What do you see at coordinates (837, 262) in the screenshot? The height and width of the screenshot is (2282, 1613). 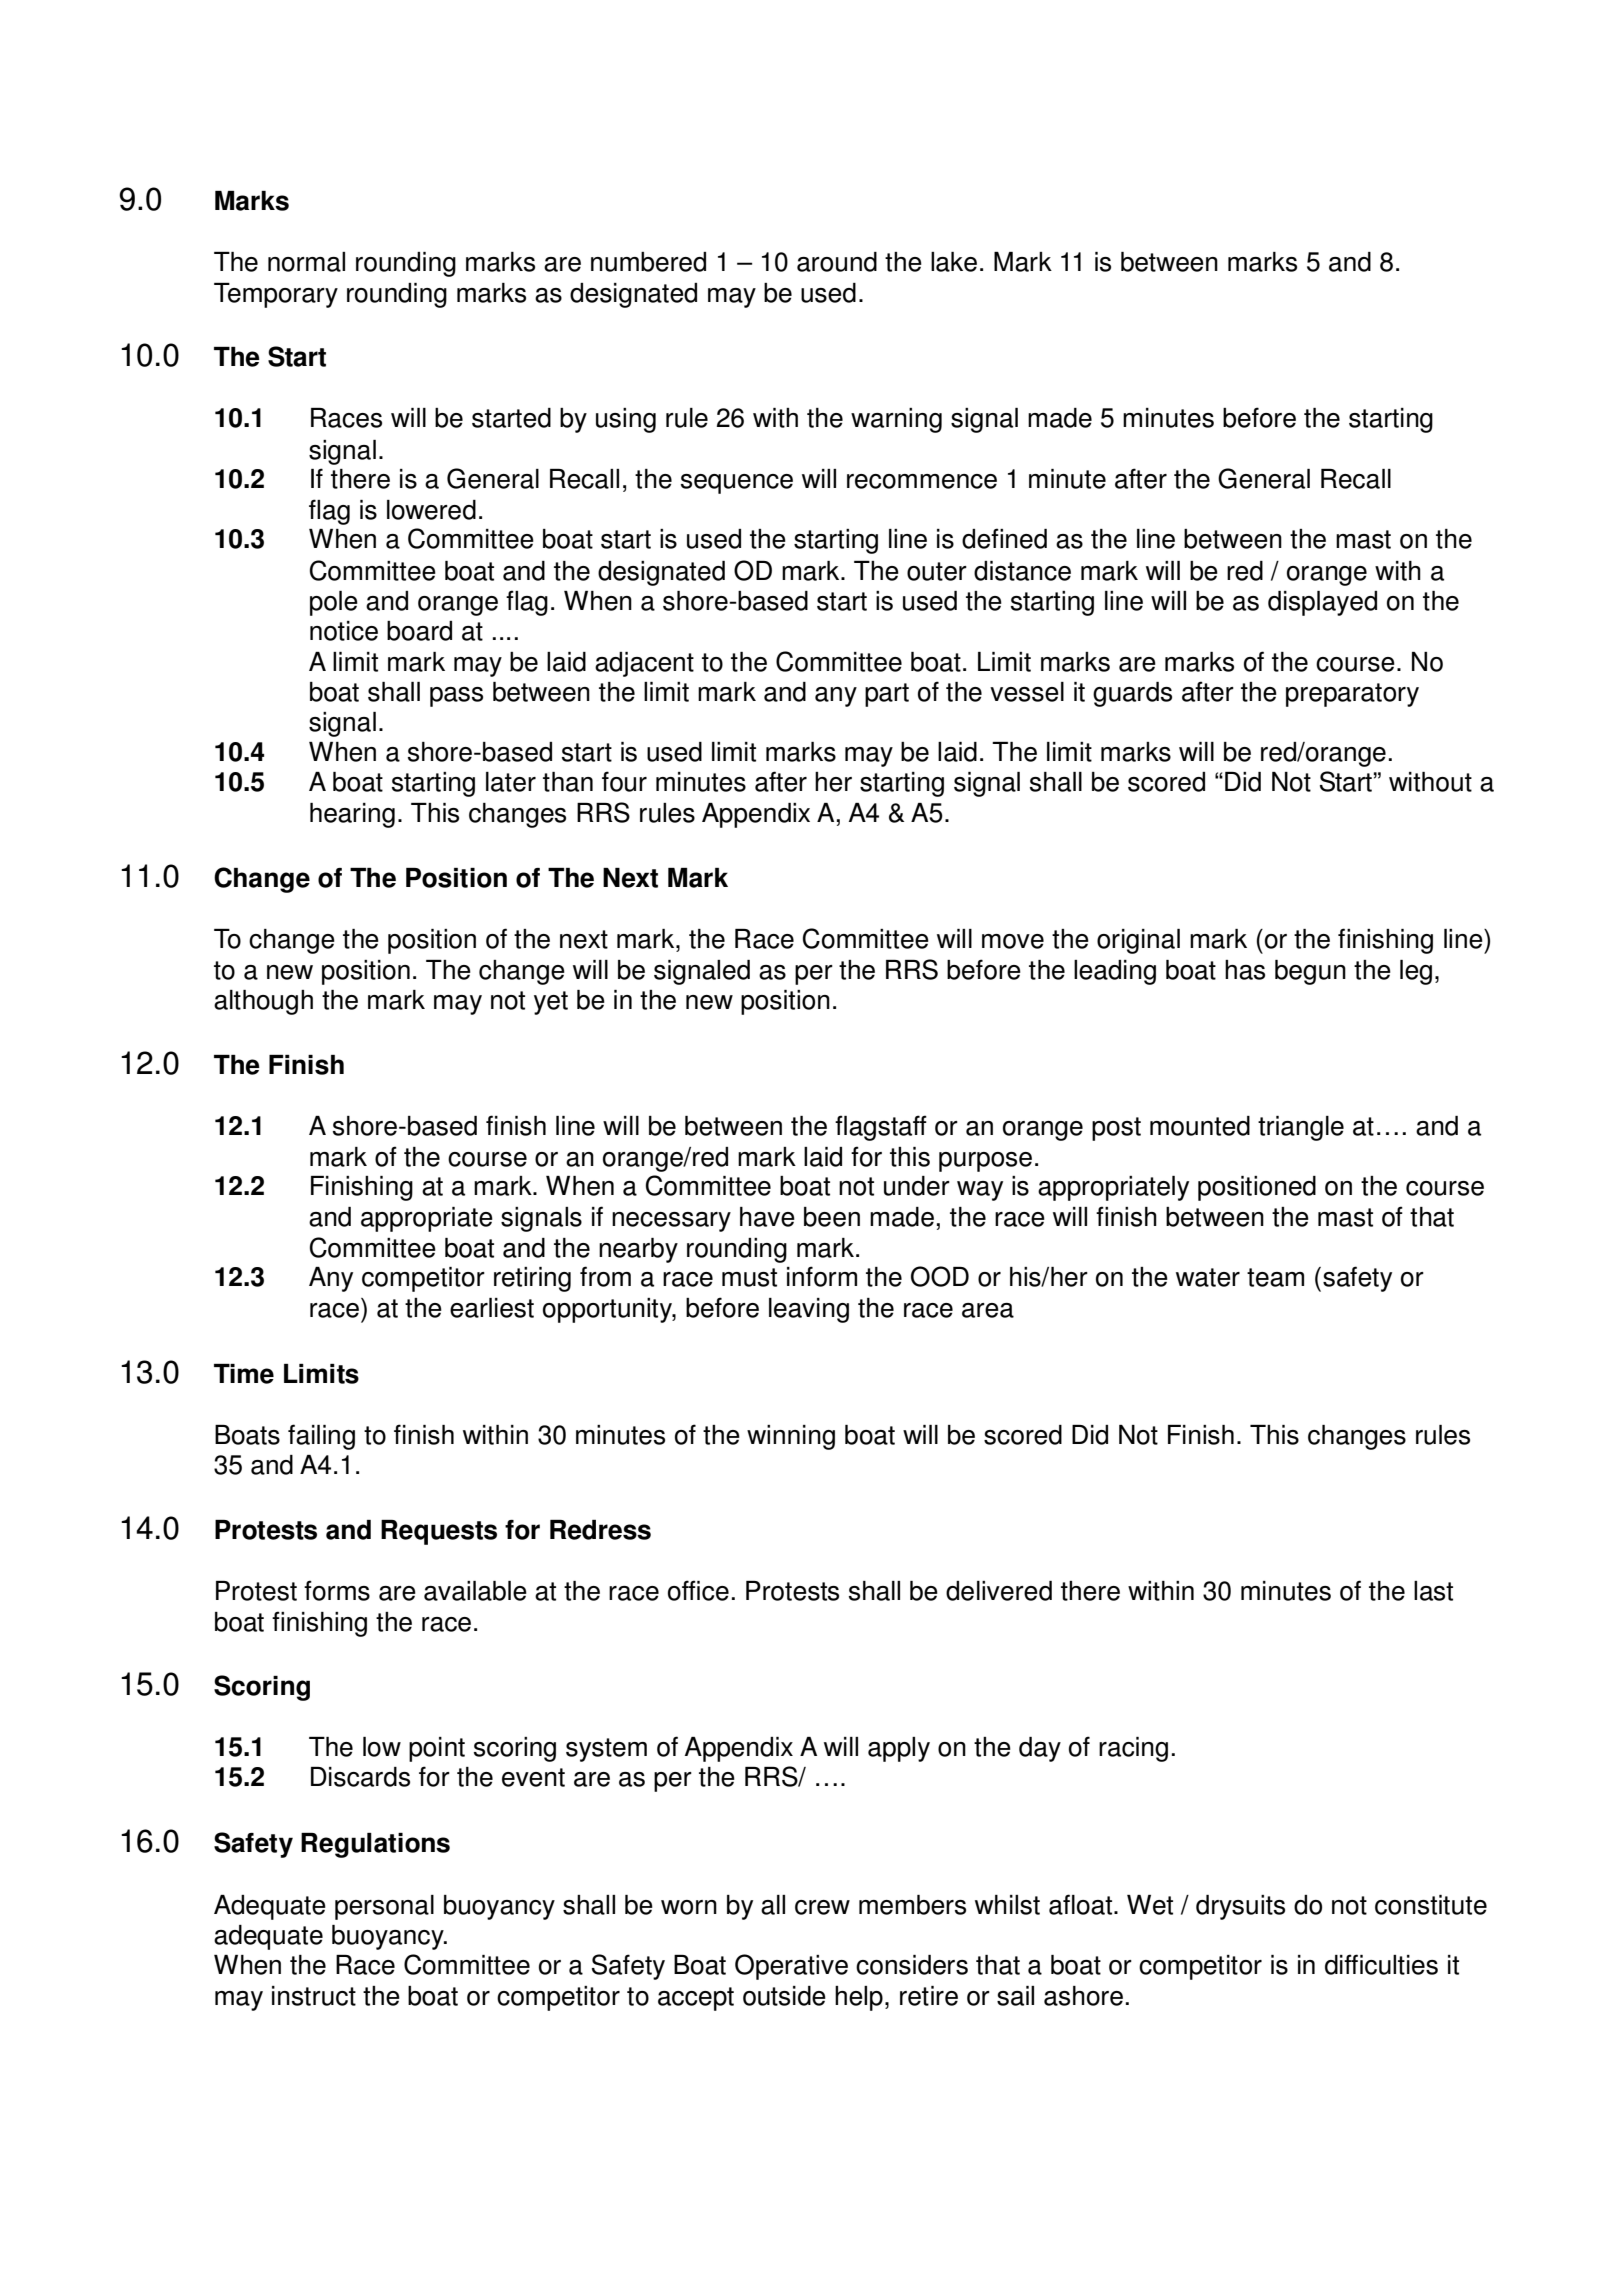 I see `around` at bounding box center [837, 262].
